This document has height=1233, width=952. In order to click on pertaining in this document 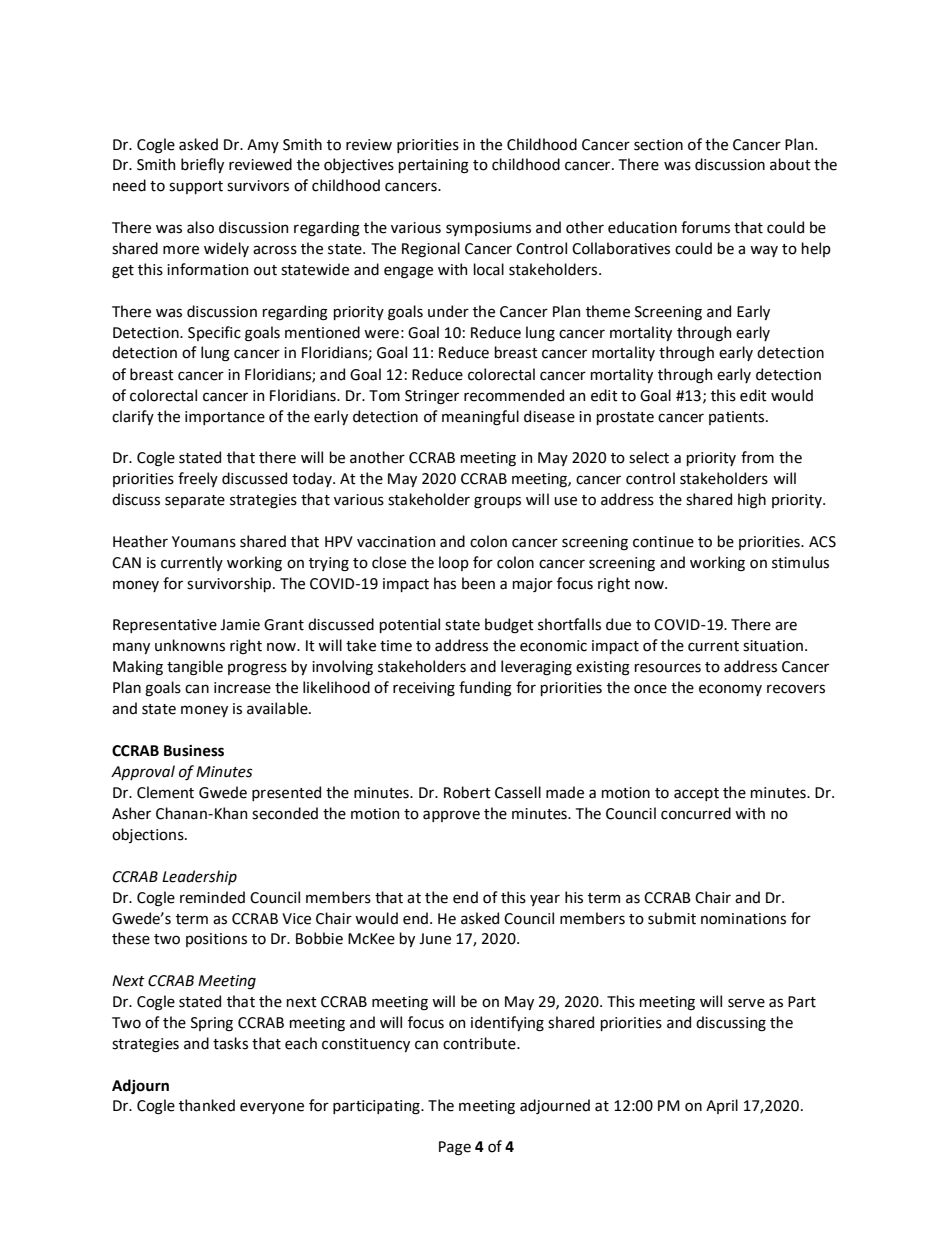, I will do `click(433, 166)`.
